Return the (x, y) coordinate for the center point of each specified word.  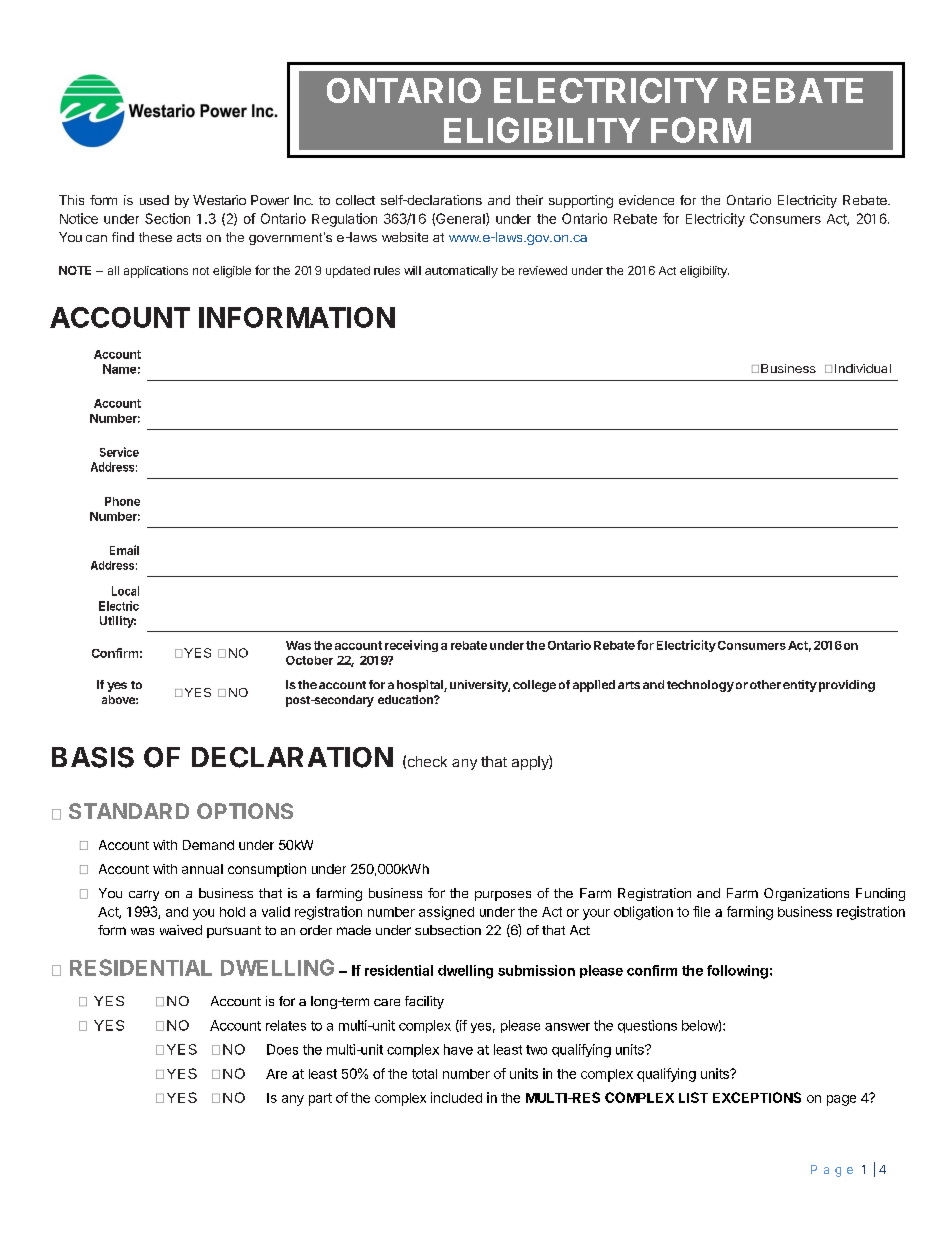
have (458, 1049)
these (155, 237)
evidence (646, 200)
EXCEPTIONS (757, 1097)
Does (282, 1049)
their (529, 200)
